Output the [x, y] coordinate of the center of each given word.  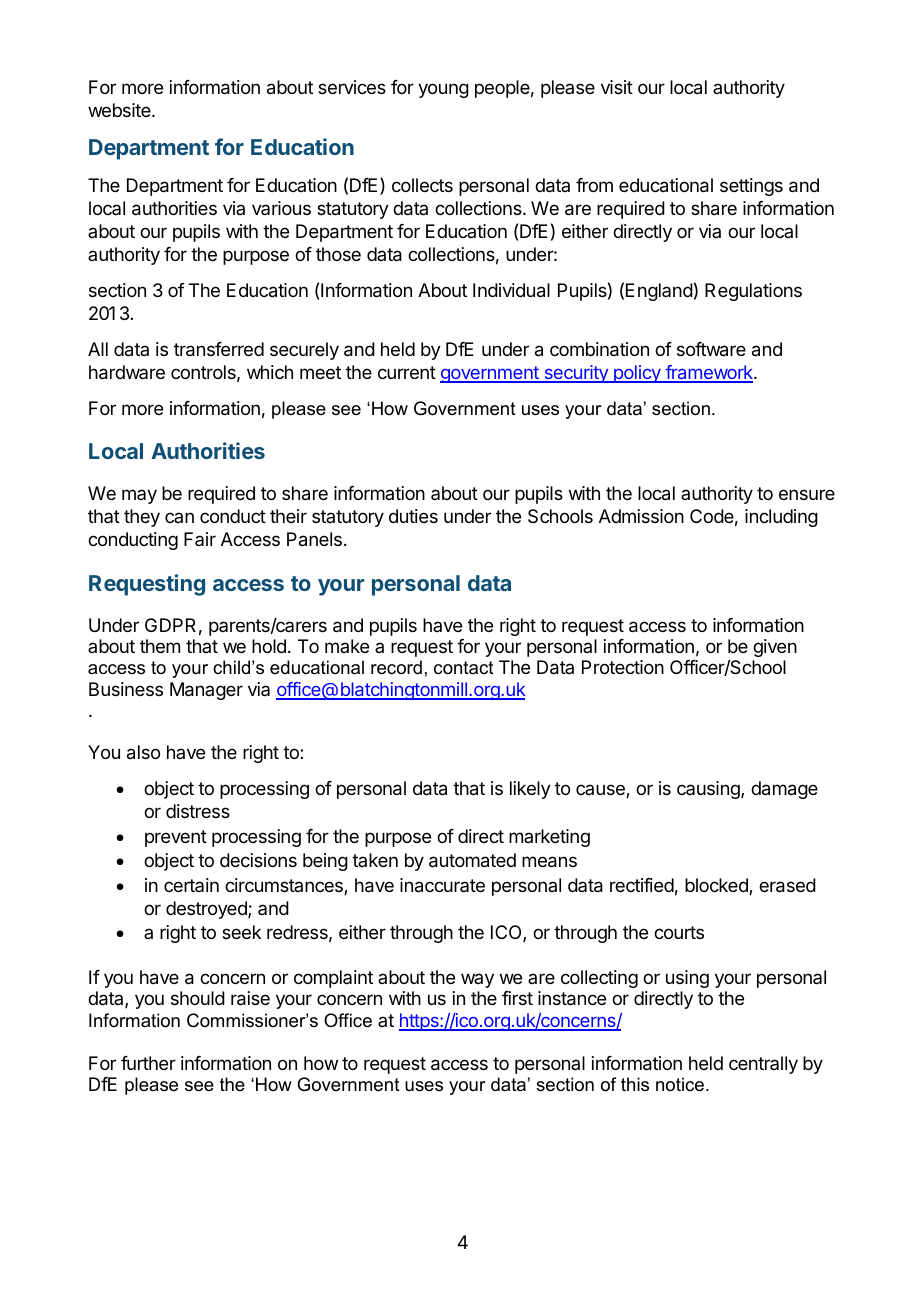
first [517, 998]
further [148, 1063]
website [120, 110]
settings [751, 187]
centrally [763, 1065]
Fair [200, 539]
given [775, 648]
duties [413, 516]
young [443, 90]
